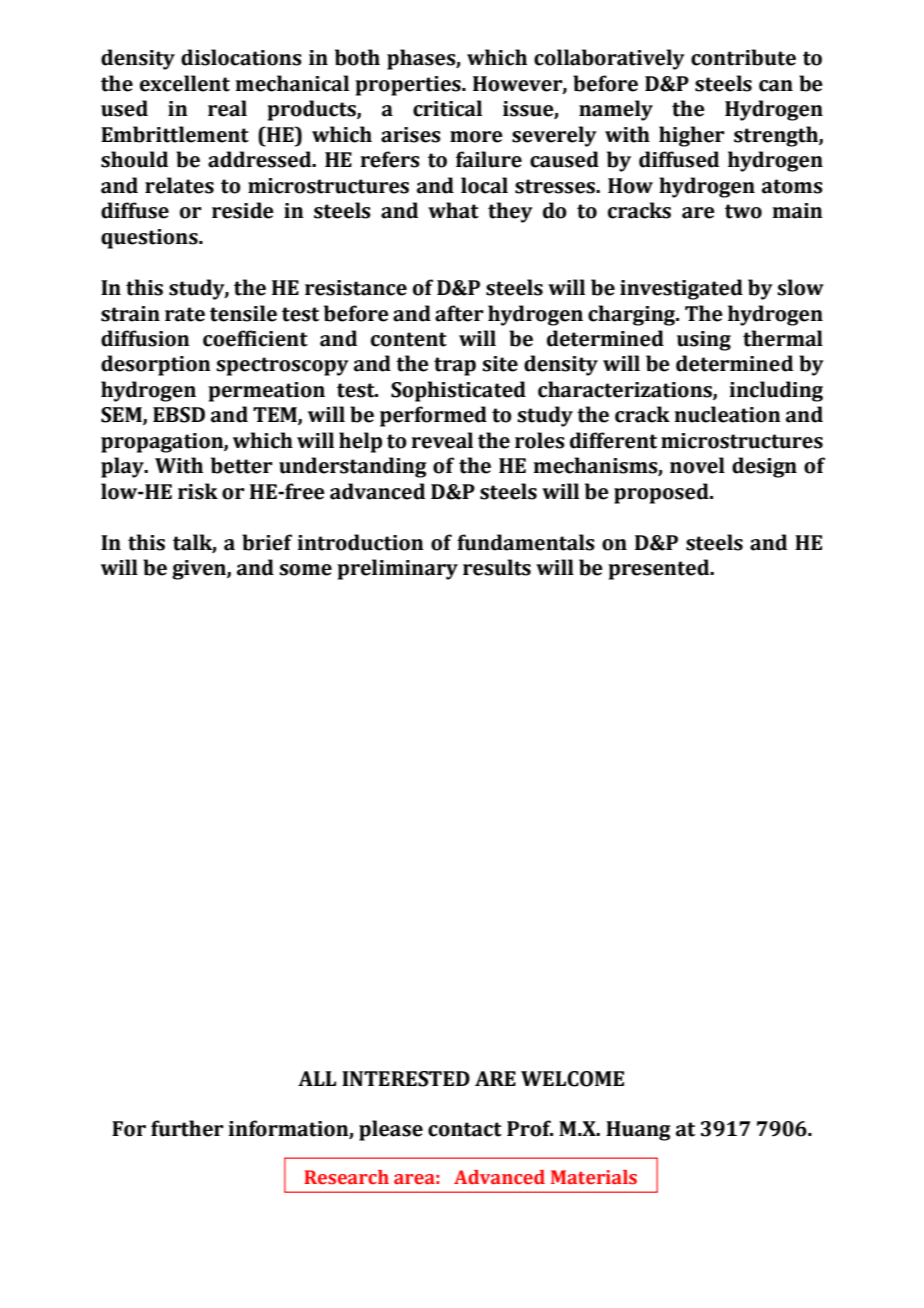  What do you see at coordinates (156, 365) in the document?
I see `desorption` at bounding box center [156, 365].
